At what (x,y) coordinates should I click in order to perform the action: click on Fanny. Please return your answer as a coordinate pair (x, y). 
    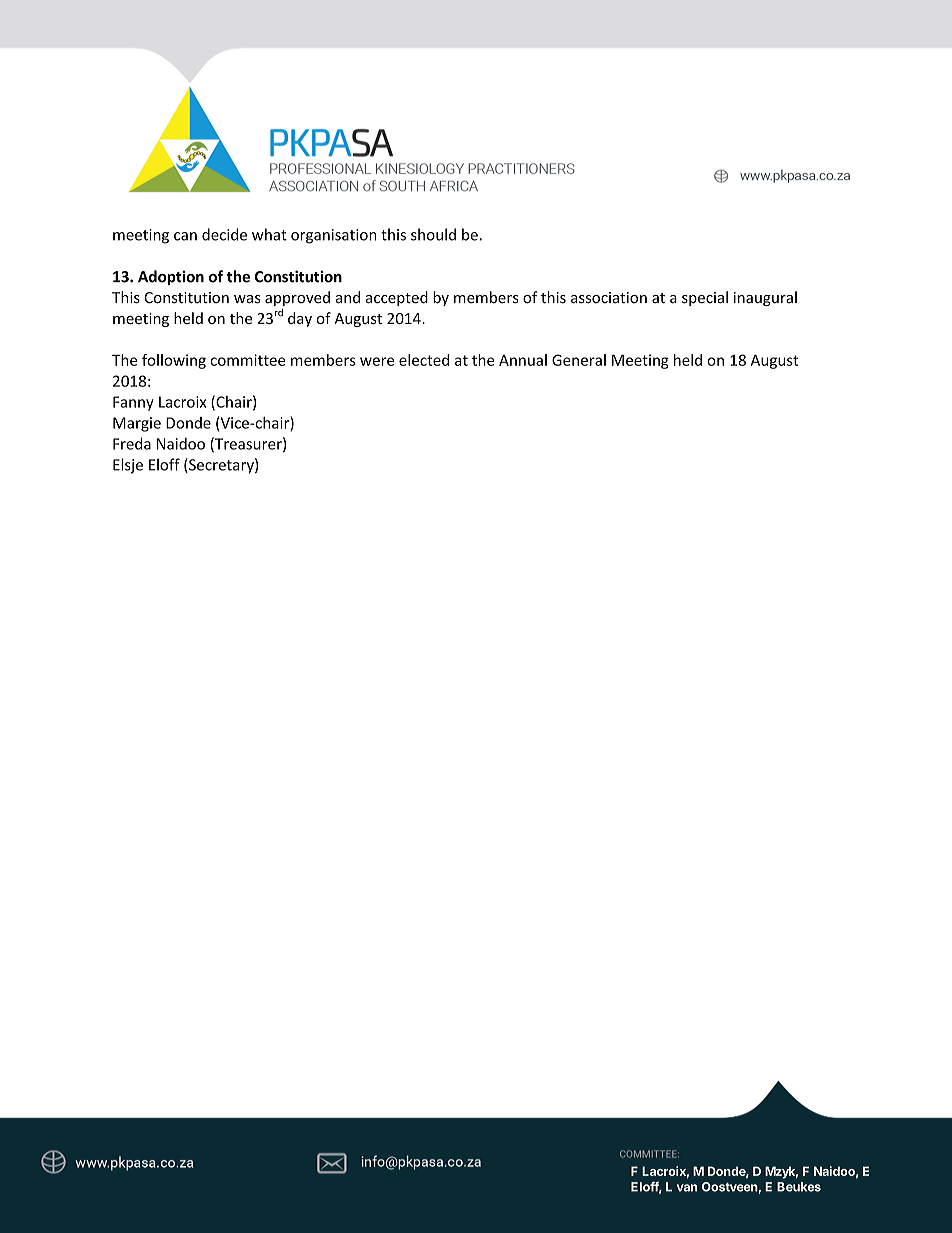
    Looking at the image, I should click on (133, 403).
